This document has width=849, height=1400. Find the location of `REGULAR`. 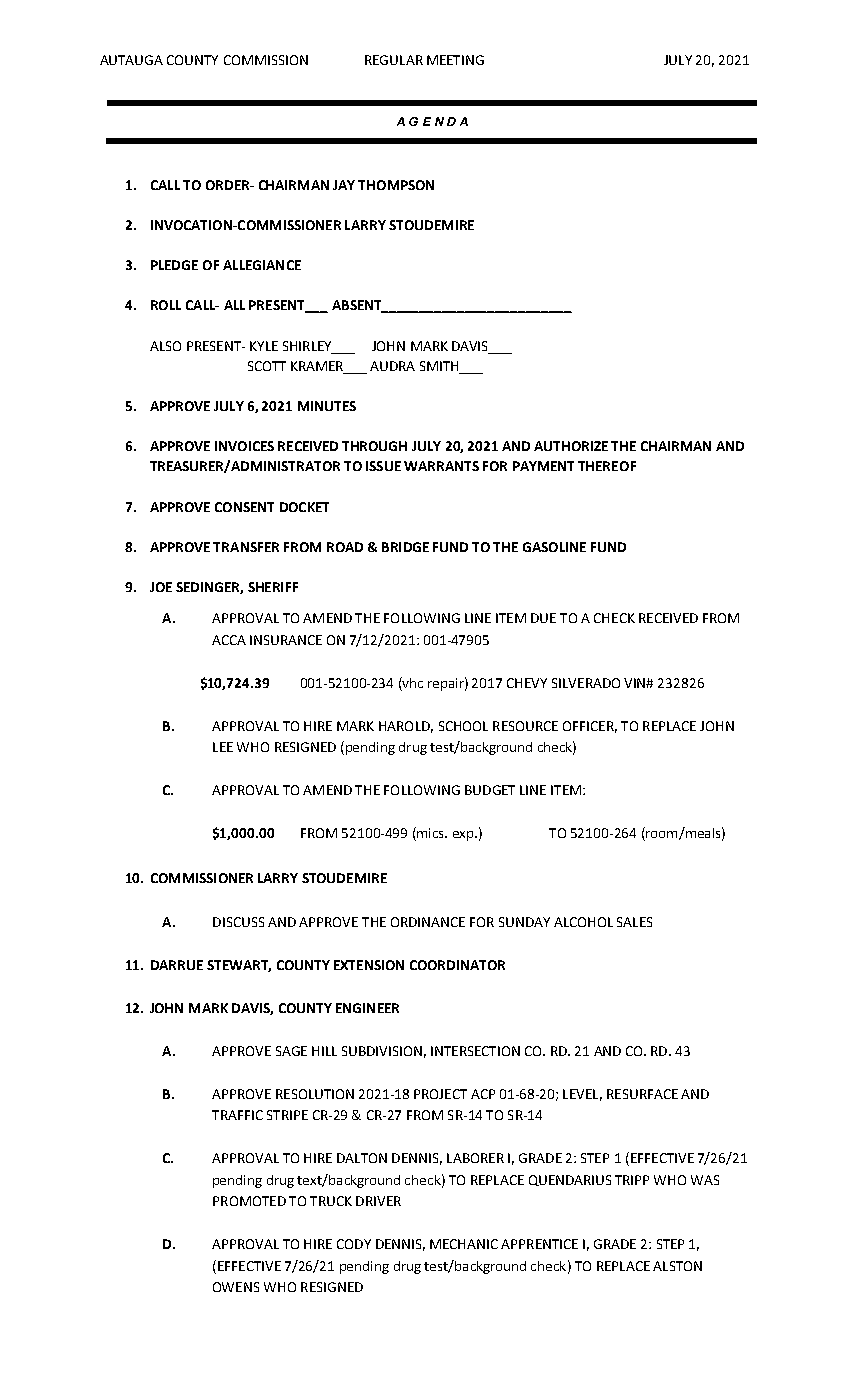

REGULAR is located at coordinates (394, 60).
